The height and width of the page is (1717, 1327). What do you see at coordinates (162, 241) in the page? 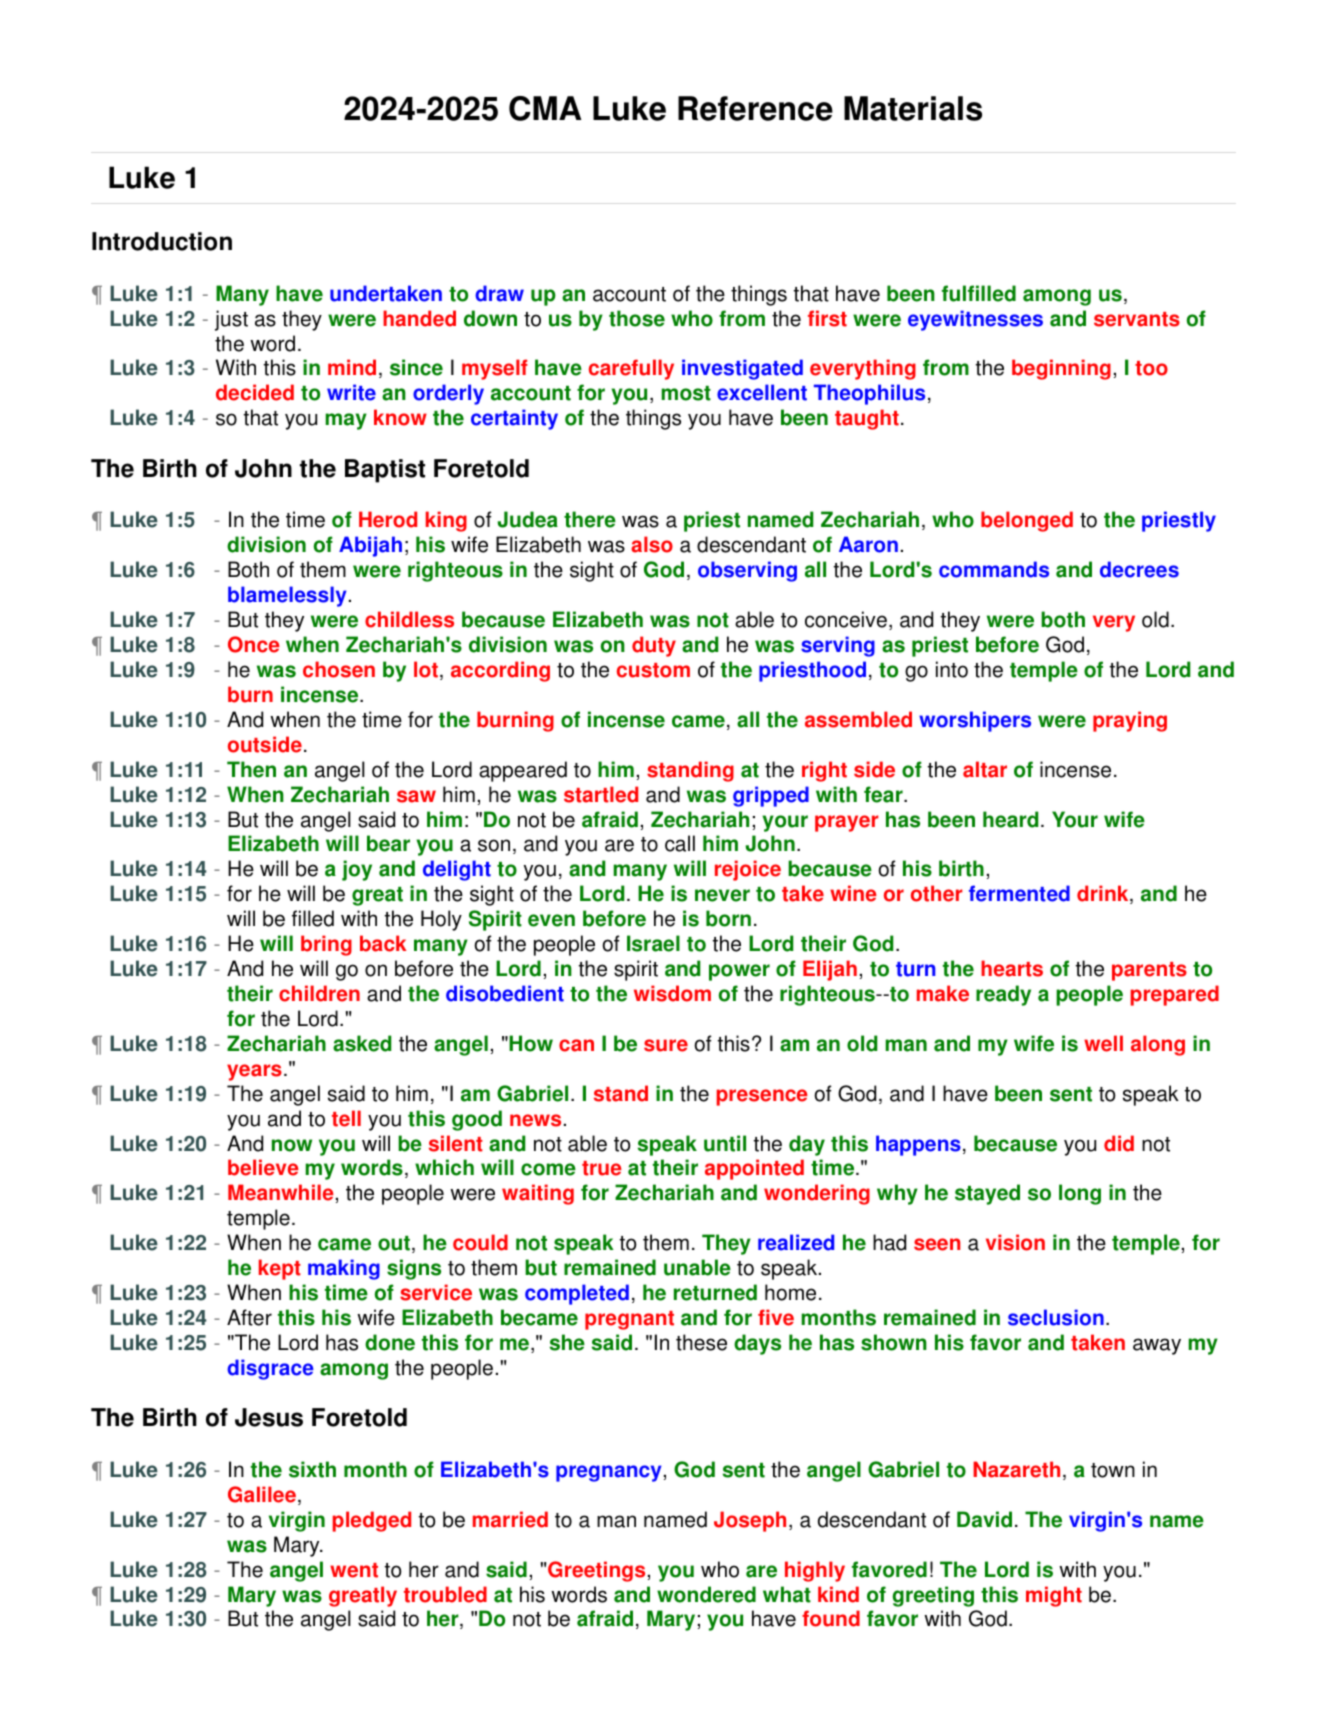
I see `Introduction` at bounding box center [162, 241].
